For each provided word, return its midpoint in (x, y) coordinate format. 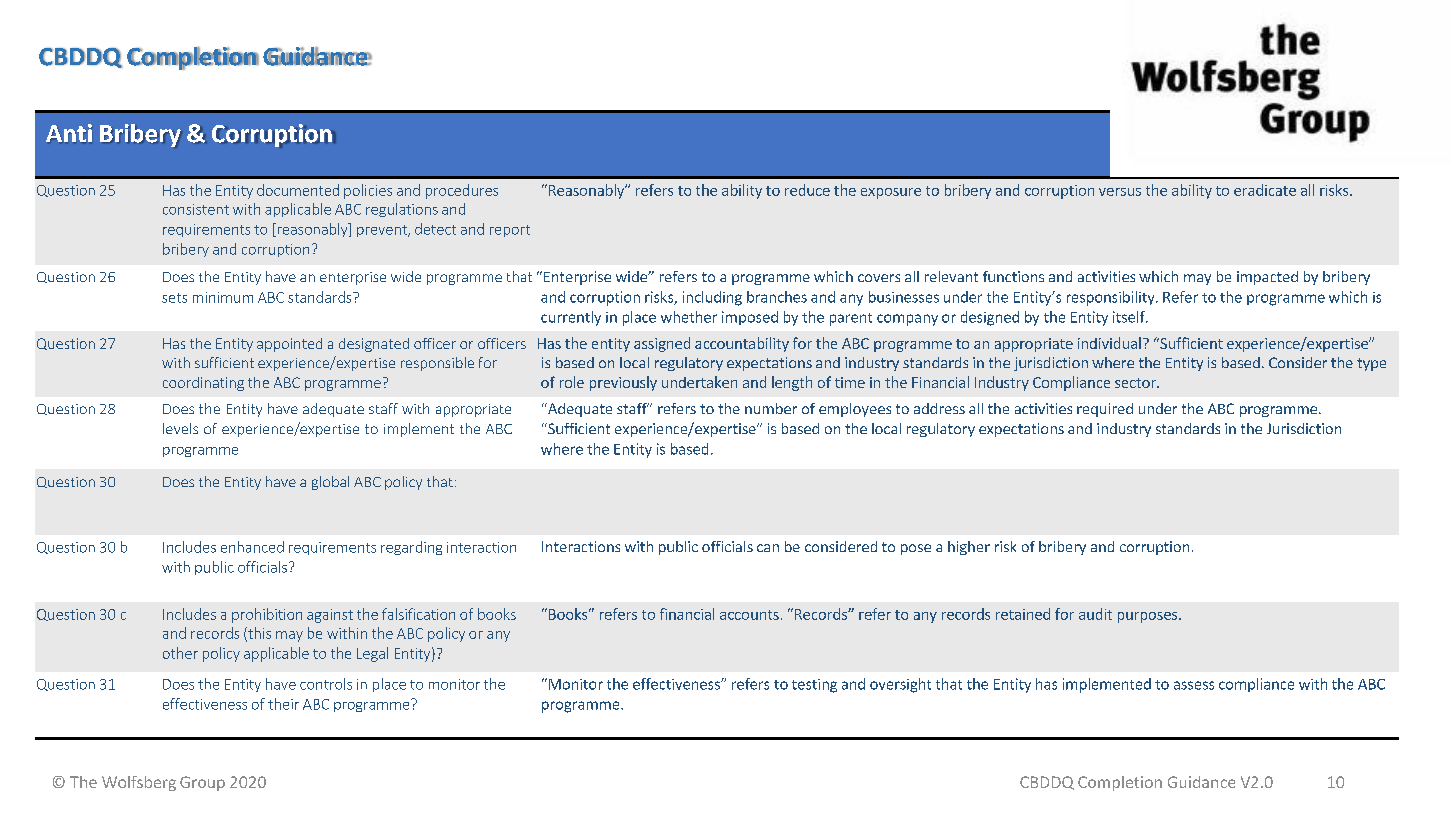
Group (202, 783)
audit (1095, 614)
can (768, 548)
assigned (662, 344)
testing (814, 686)
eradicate (1265, 190)
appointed (289, 345)
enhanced (252, 547)
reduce (807, 190)
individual (1109, 343)
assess (1194, 685)
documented (298, 190)
